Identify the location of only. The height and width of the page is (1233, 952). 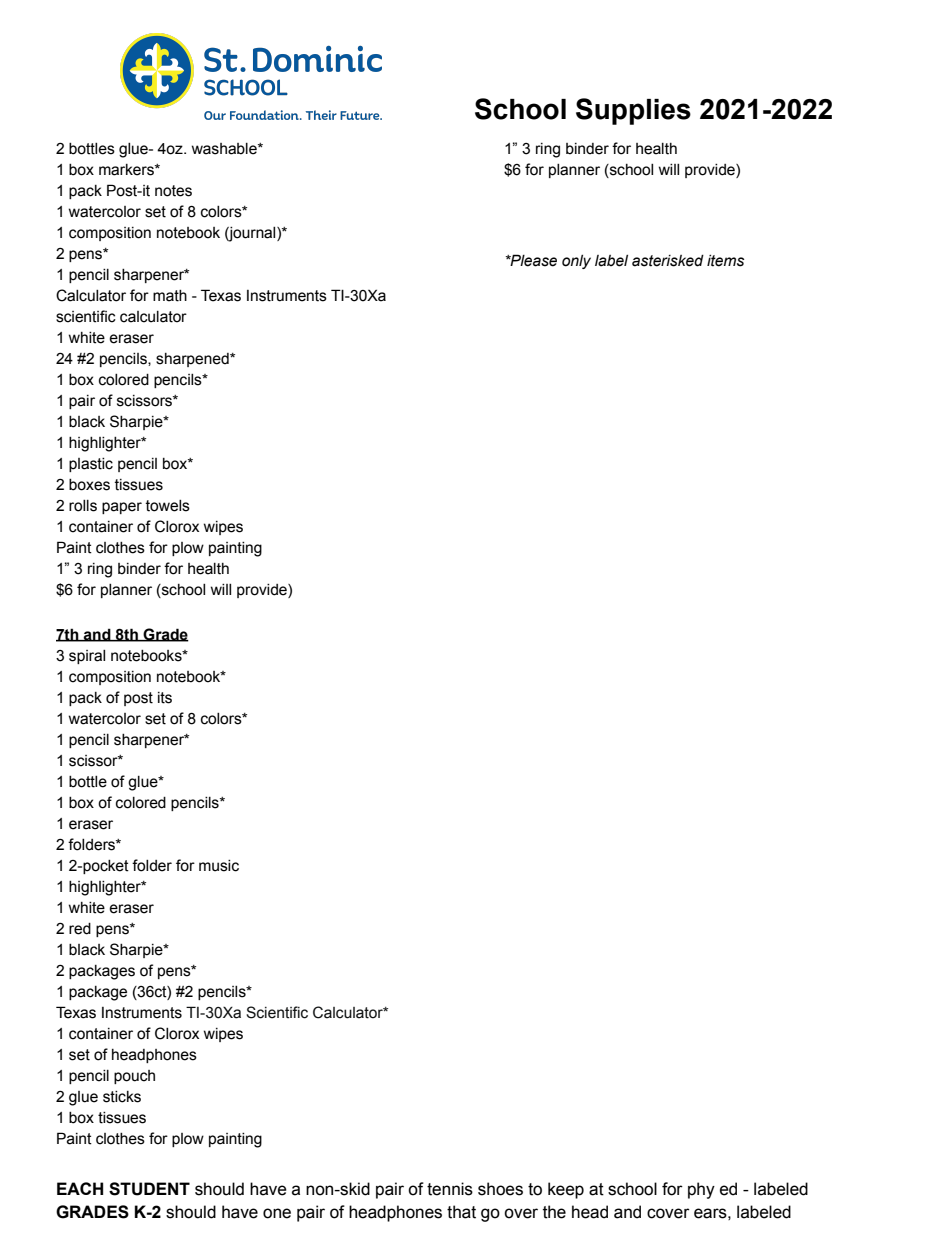
(576, 262).
